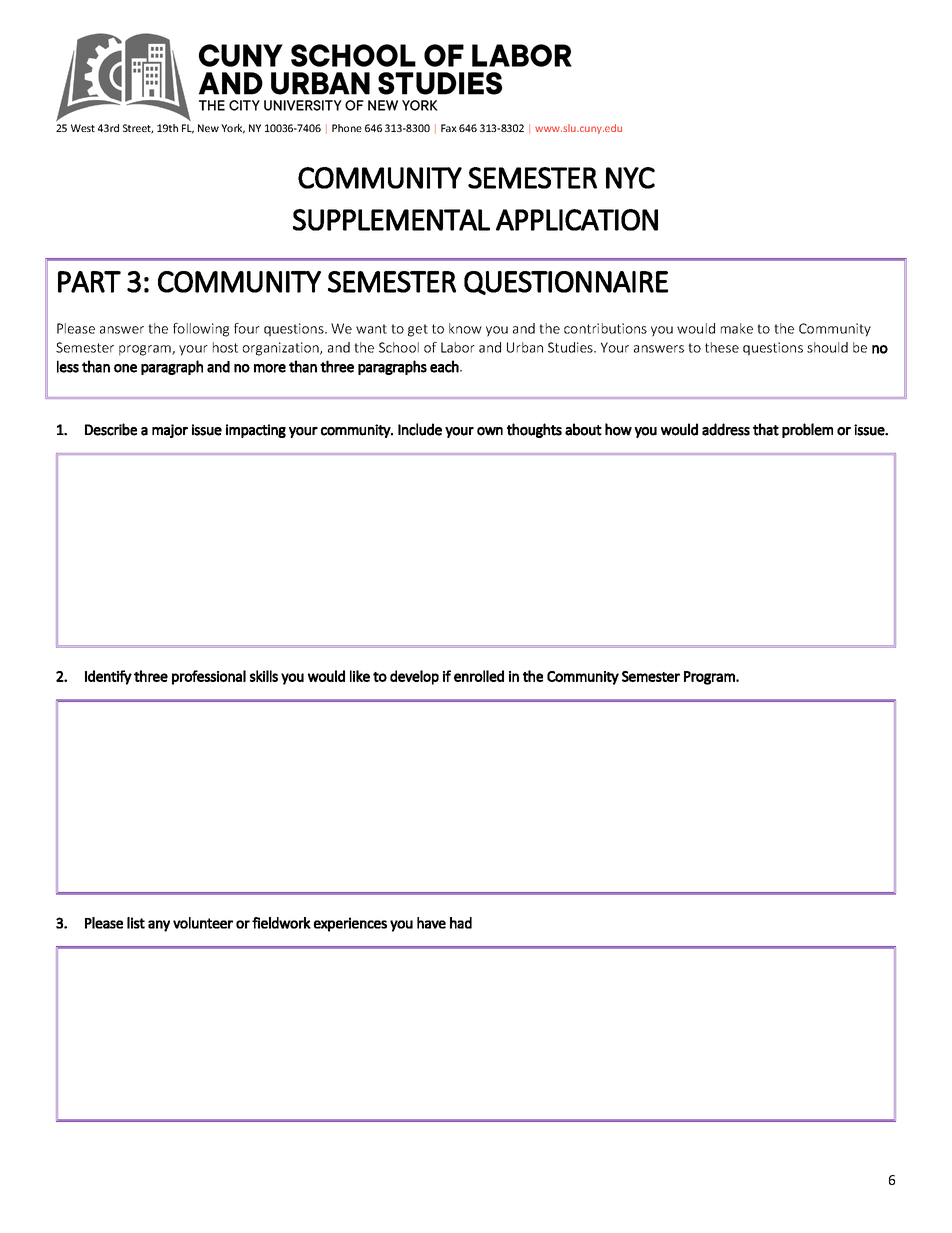 The image size is (952, 1233). What do you see at coordinates (159, 926) in the screenshot?
I see `any` at bounding box center [159, 926].
